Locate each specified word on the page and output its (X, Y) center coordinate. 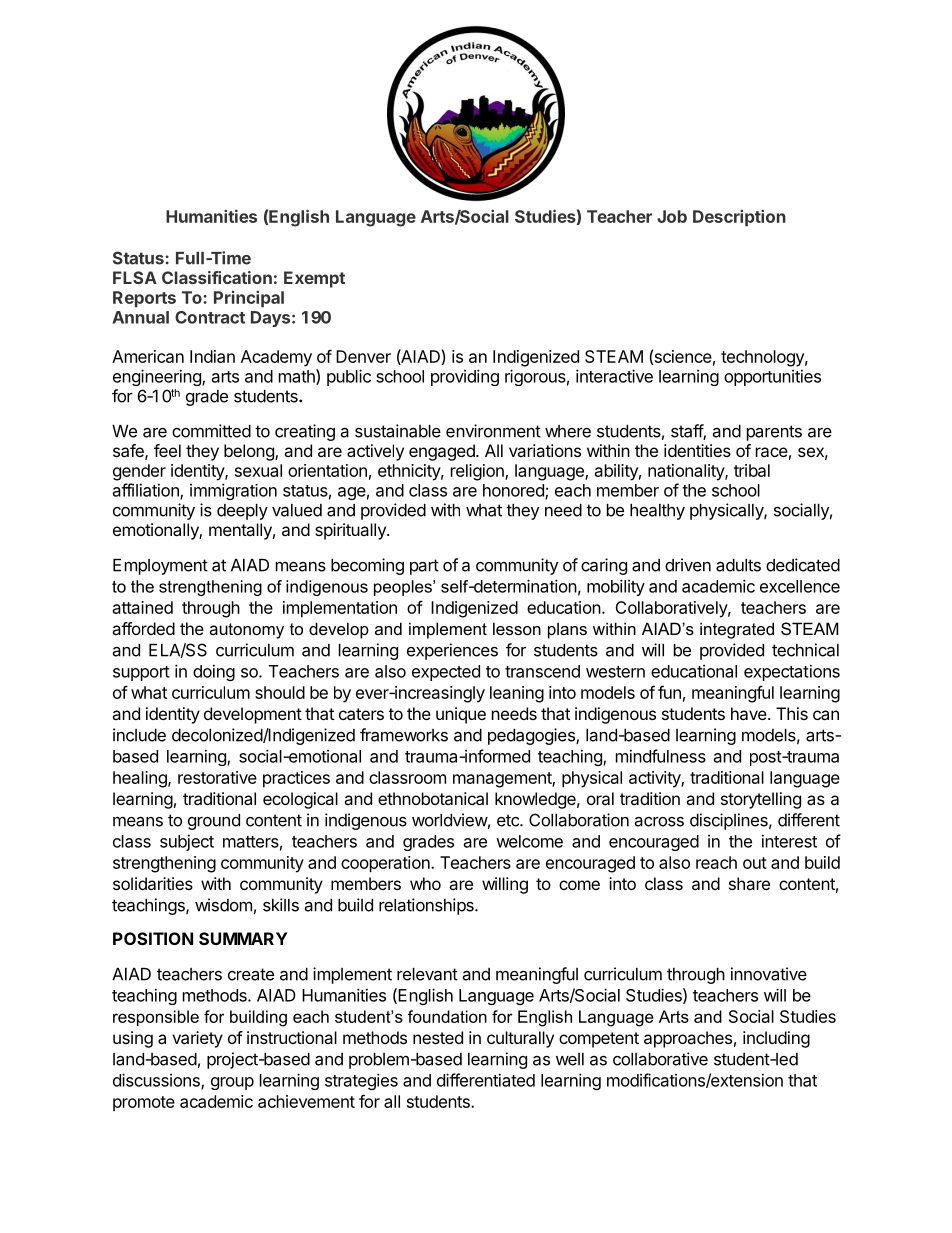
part (424, 567)
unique (461, 715)
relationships (427, 906)
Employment (160, 567)
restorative (217, 777)
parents (774, 433)
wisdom (223, 905)
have (749, 713)
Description (739, 218)
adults (738, 565)
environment (493, 431)
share (749, 883)
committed (211, 431)
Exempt (314, 279)
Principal (249, 299)
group (232, 1083)
